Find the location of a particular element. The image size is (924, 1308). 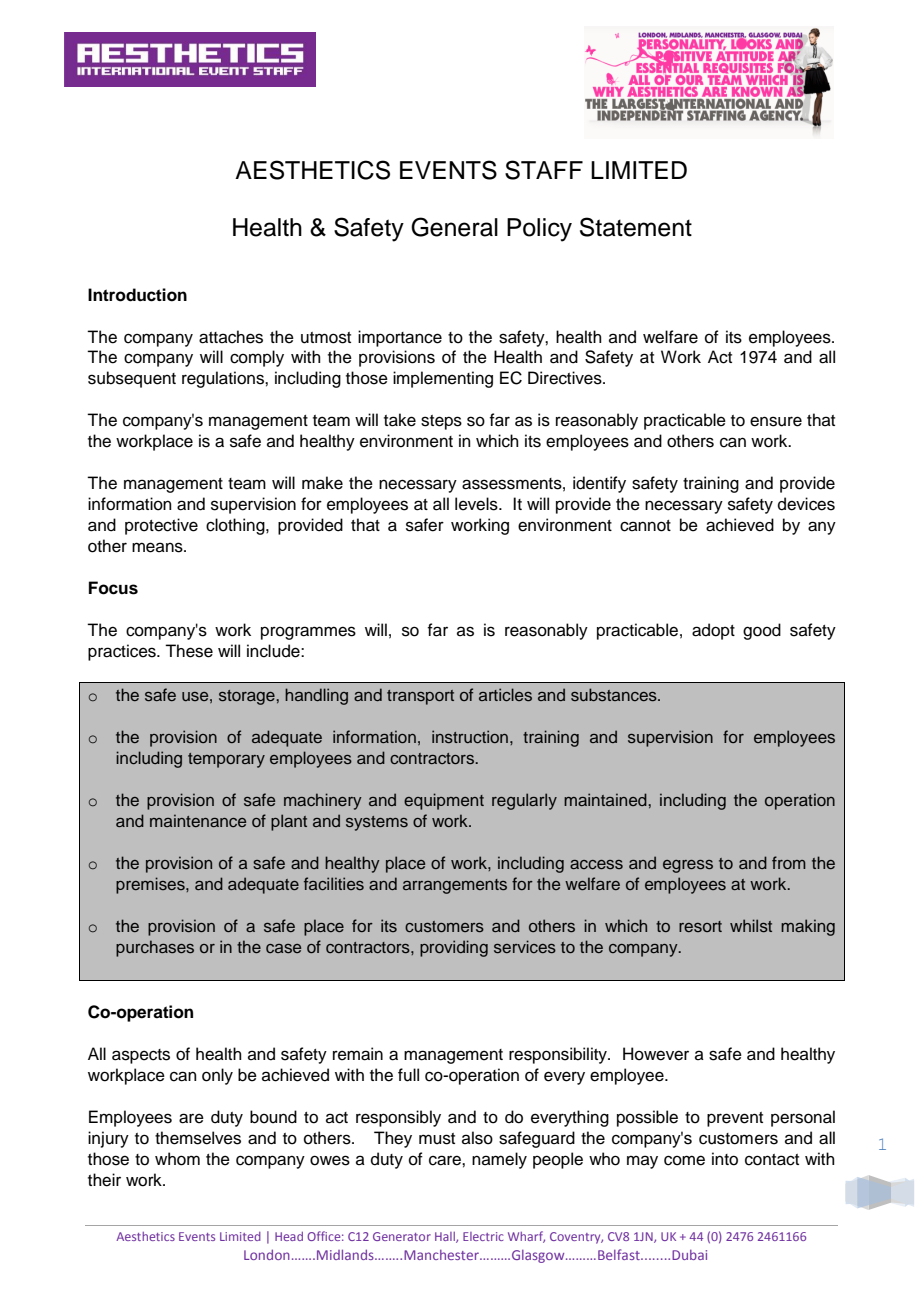

into is located at coordinates (725, 1159).
